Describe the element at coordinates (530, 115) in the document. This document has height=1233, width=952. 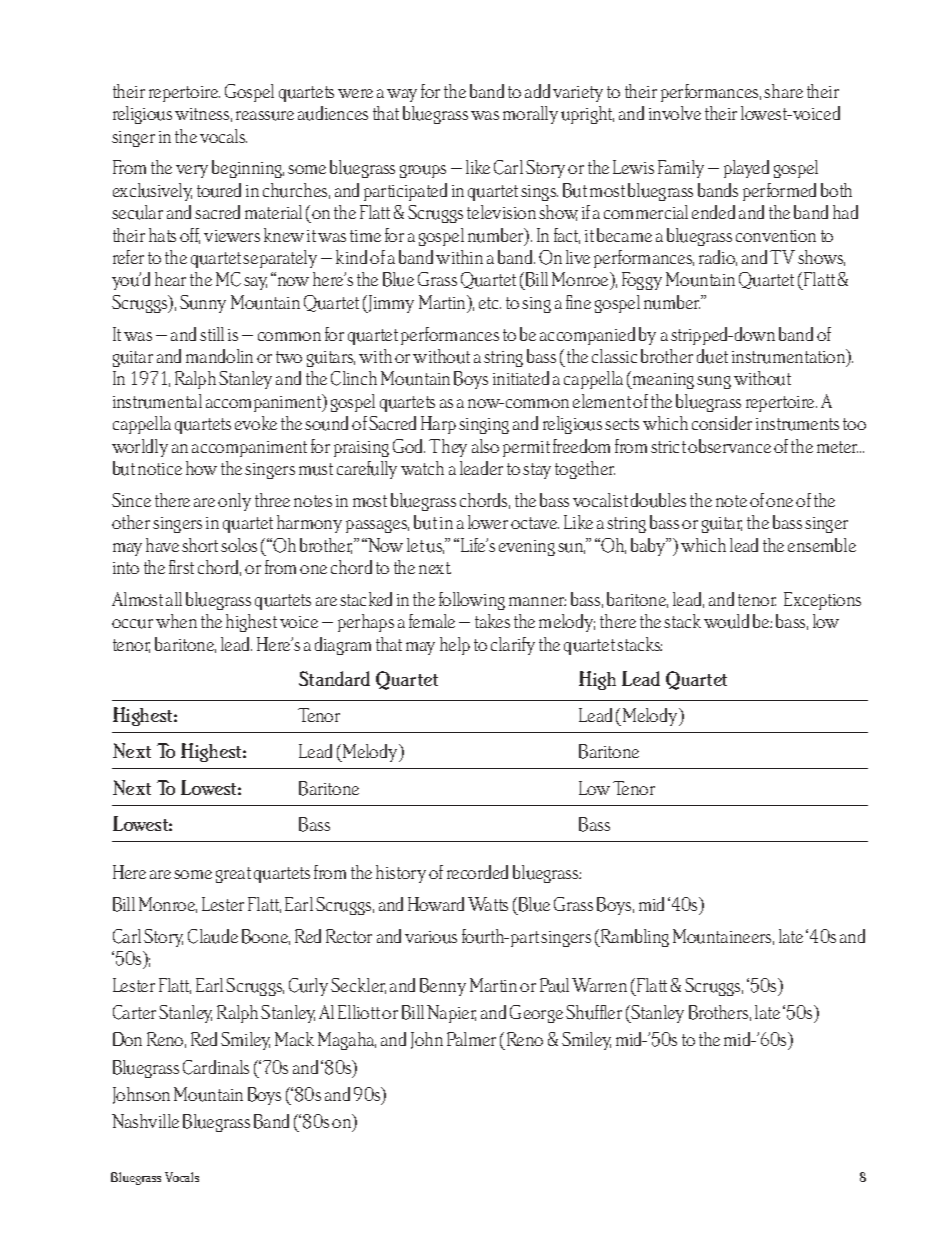
I see `morally` at that location.
